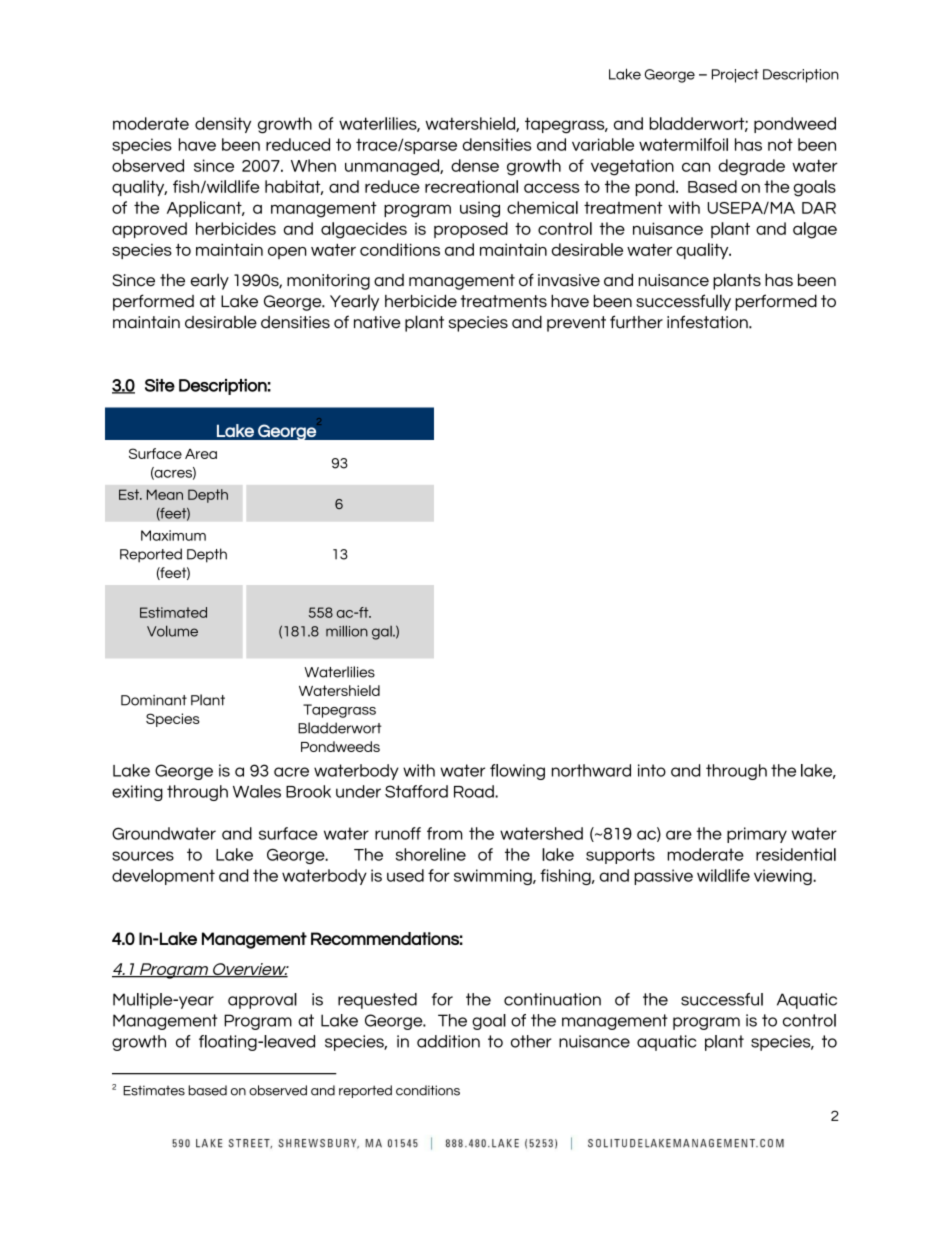 This screenshot has height=1233, width=952. Describe the element at coordinates (173, 612) in the screenshot. I see `Estimated` at that location.
